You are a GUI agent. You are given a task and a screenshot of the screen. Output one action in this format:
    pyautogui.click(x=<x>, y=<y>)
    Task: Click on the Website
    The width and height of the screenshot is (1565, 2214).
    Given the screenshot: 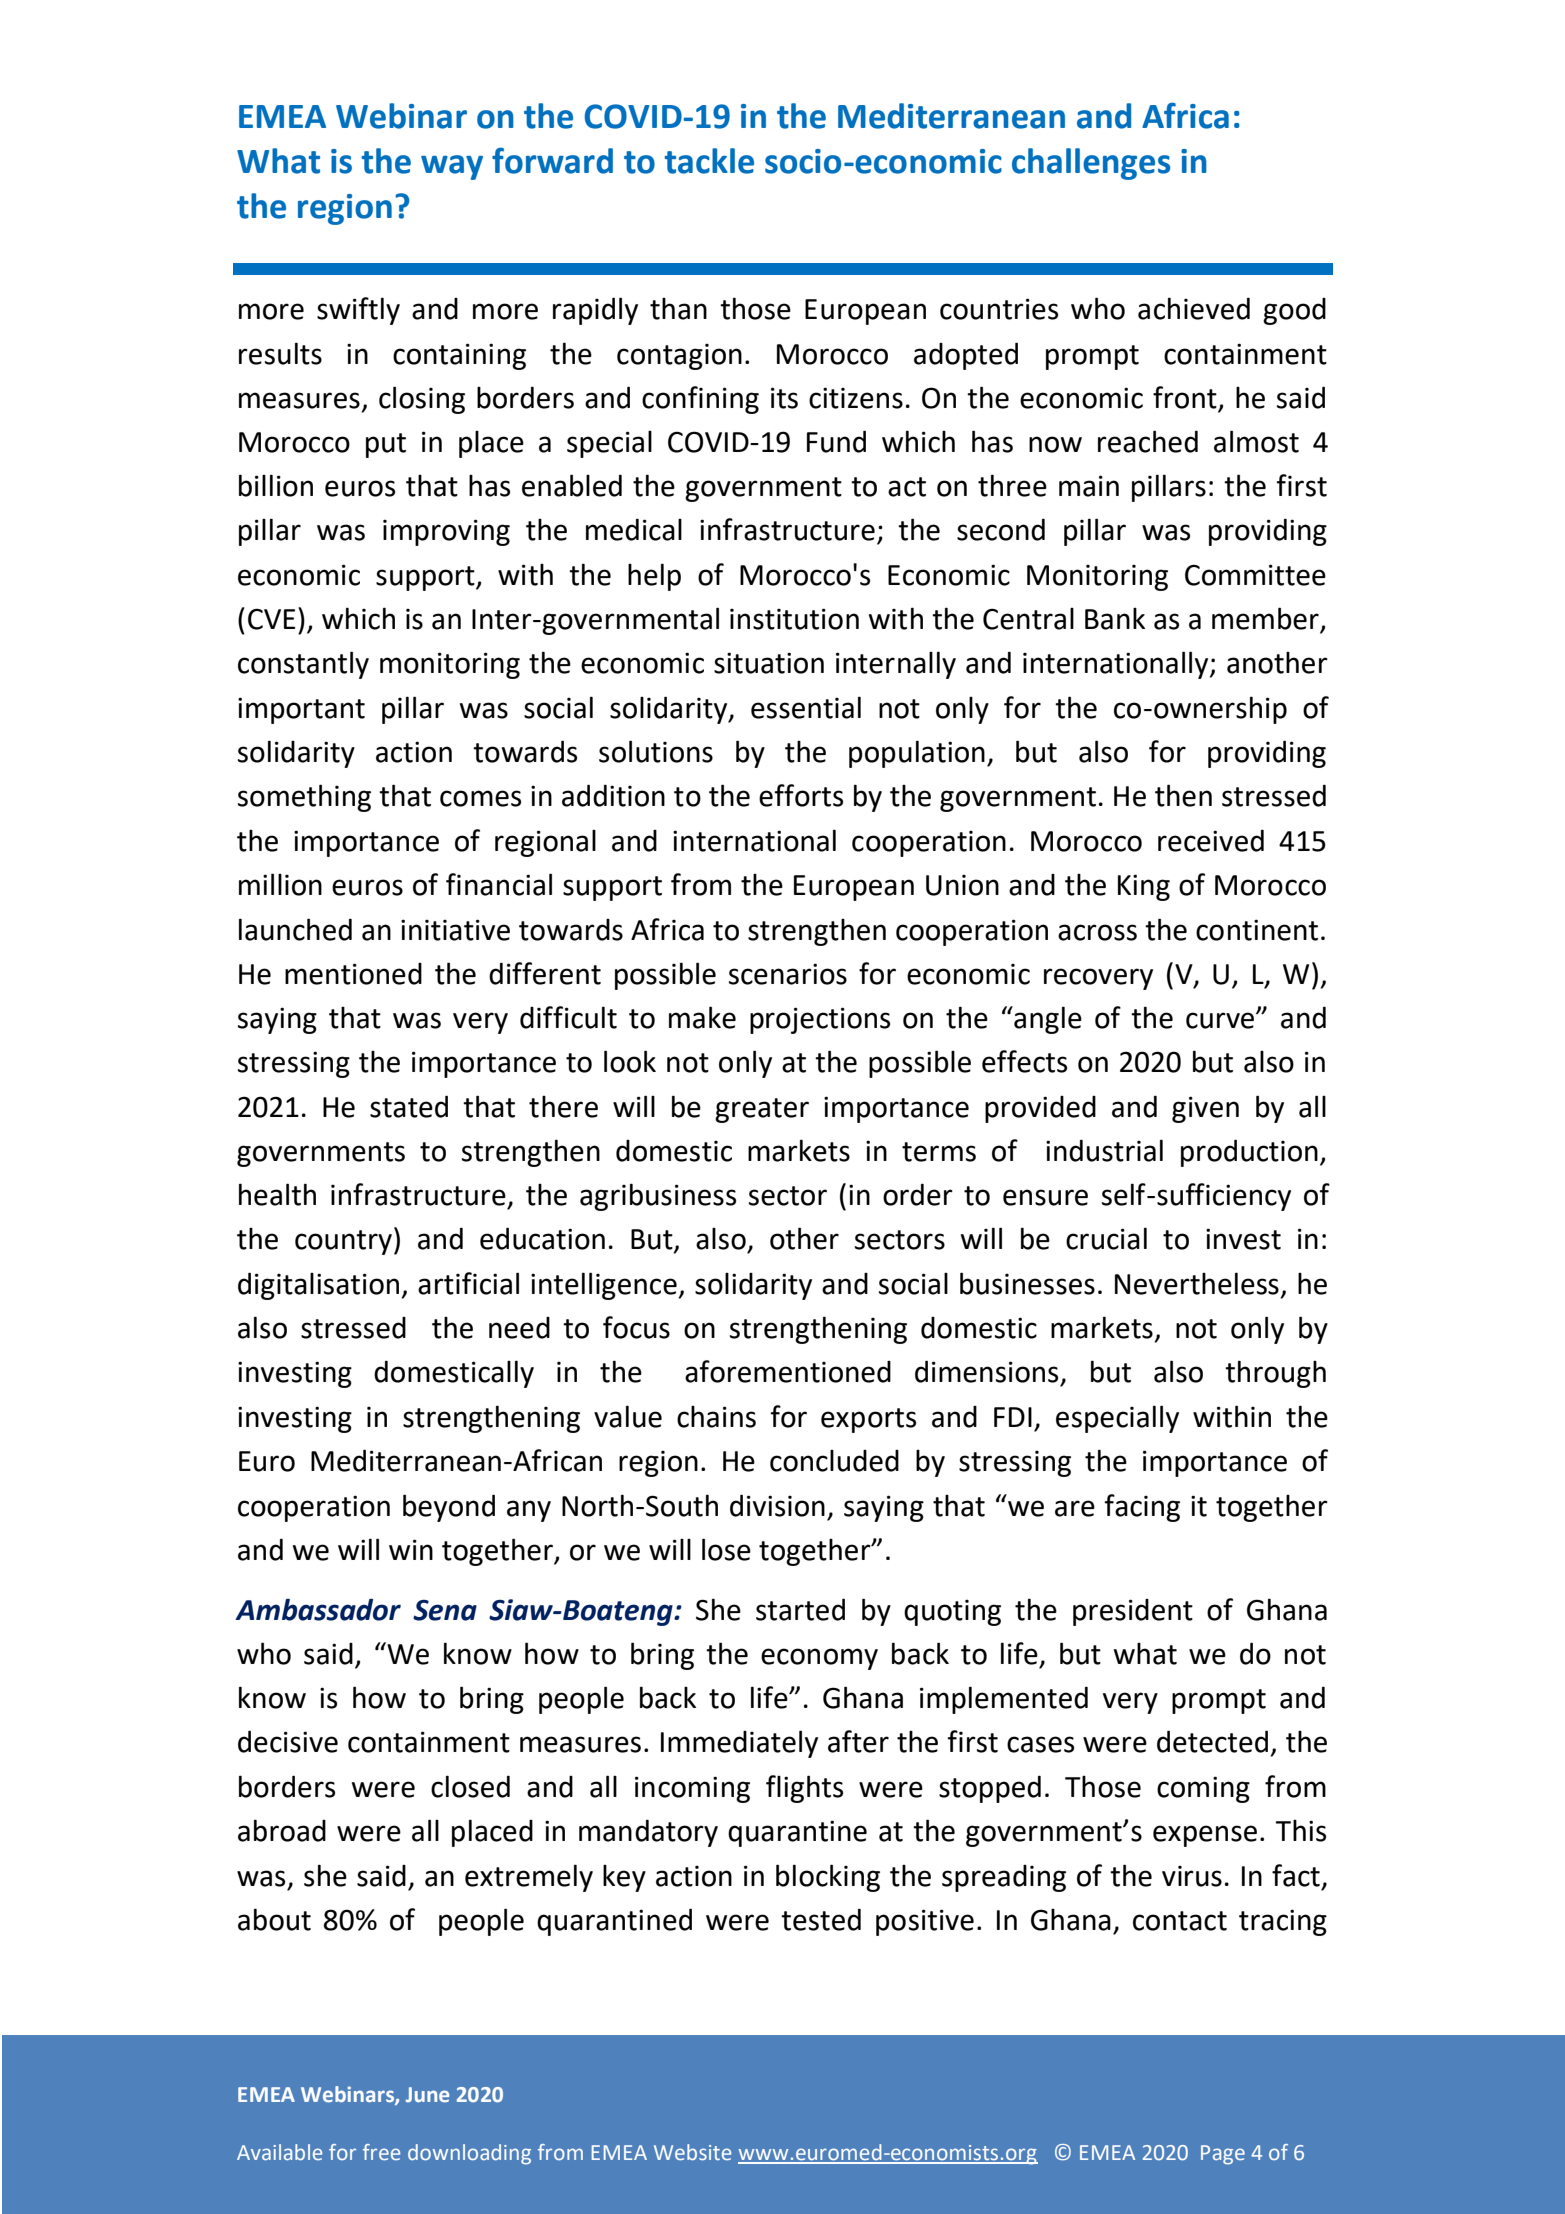 What is the action you would take?
    pyautogui.click(x=692, y=2152)
